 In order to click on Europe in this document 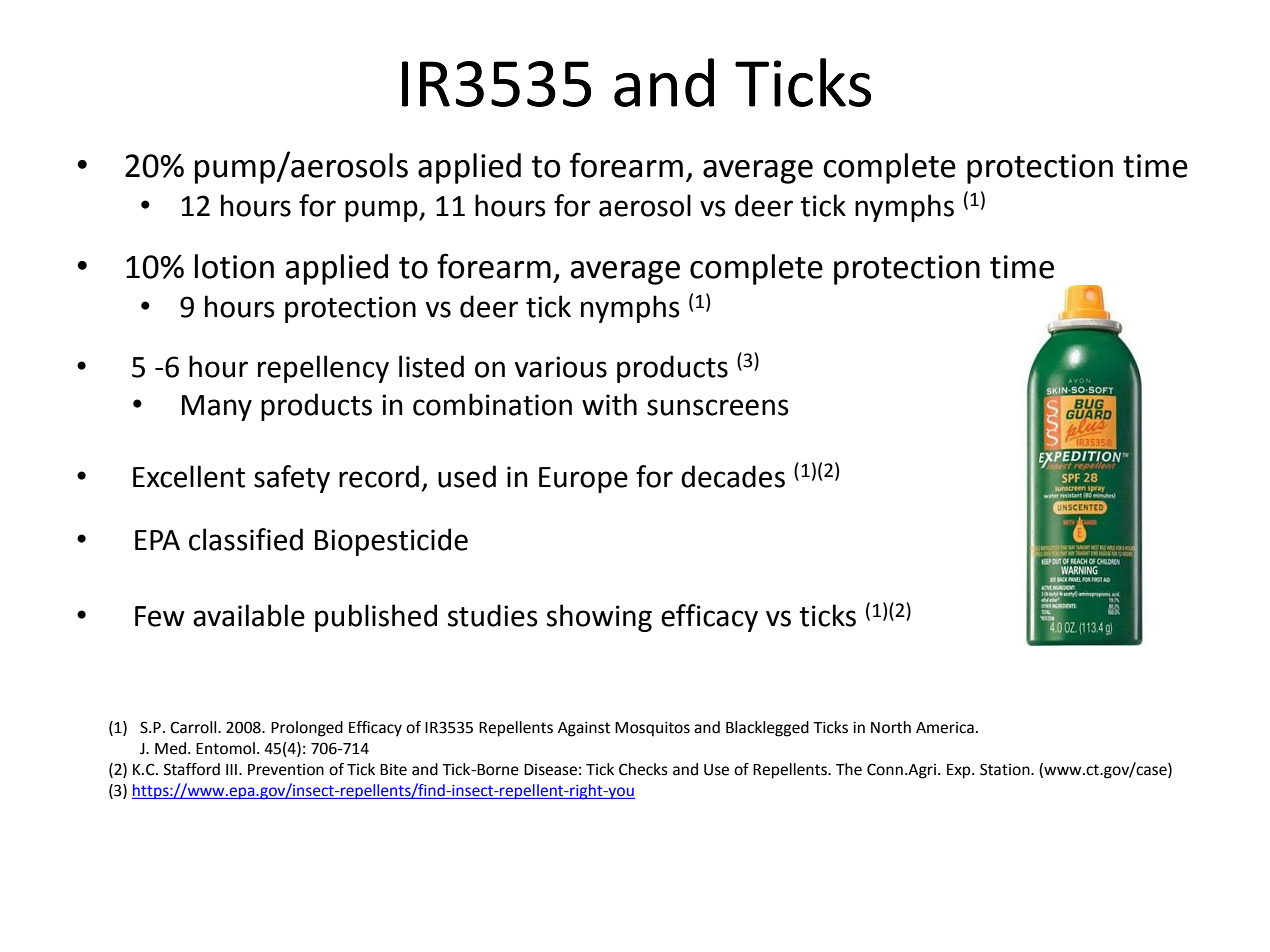, I will do `click(583, 480)`.
